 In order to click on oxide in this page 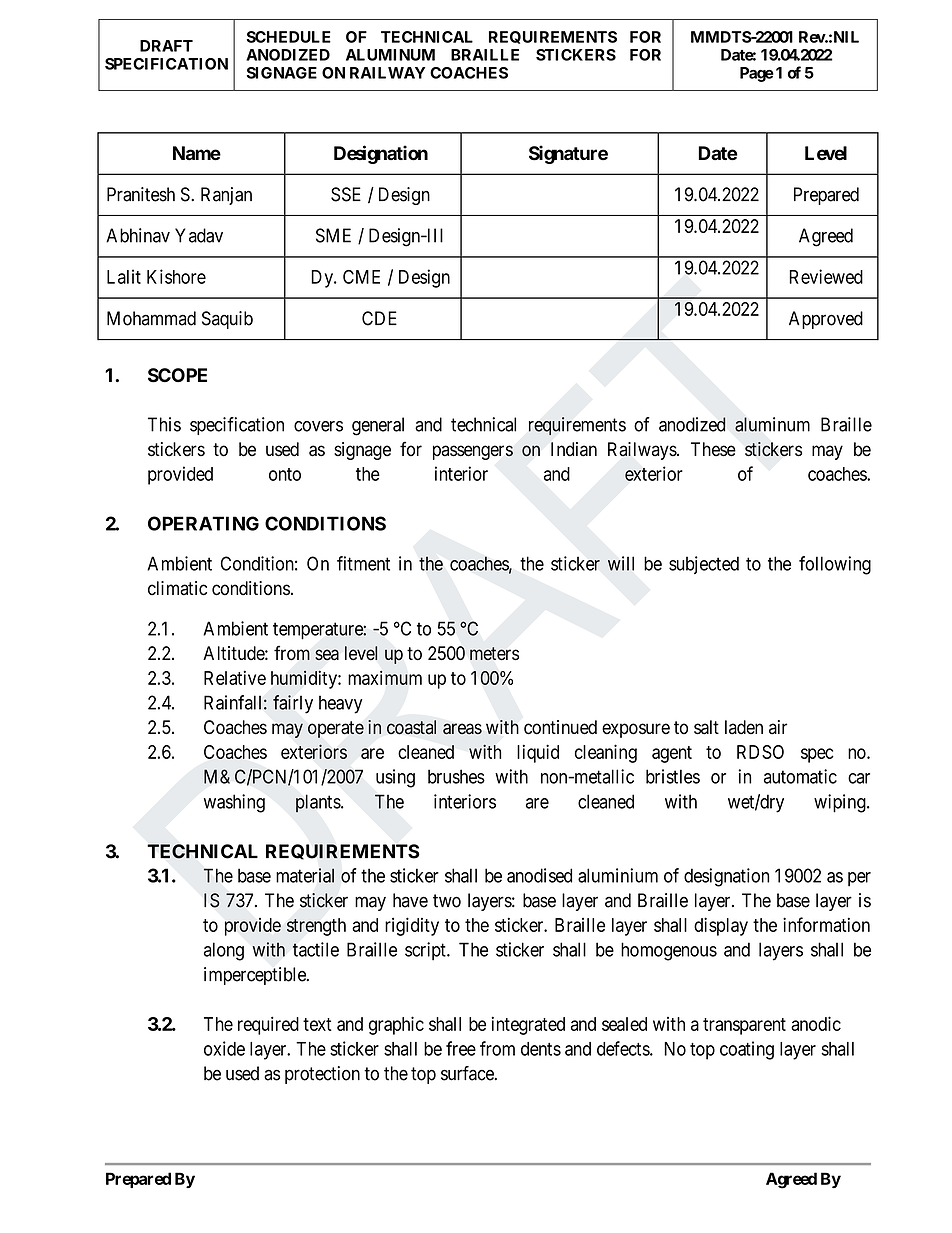, I will do `click(224, 1048)`.
